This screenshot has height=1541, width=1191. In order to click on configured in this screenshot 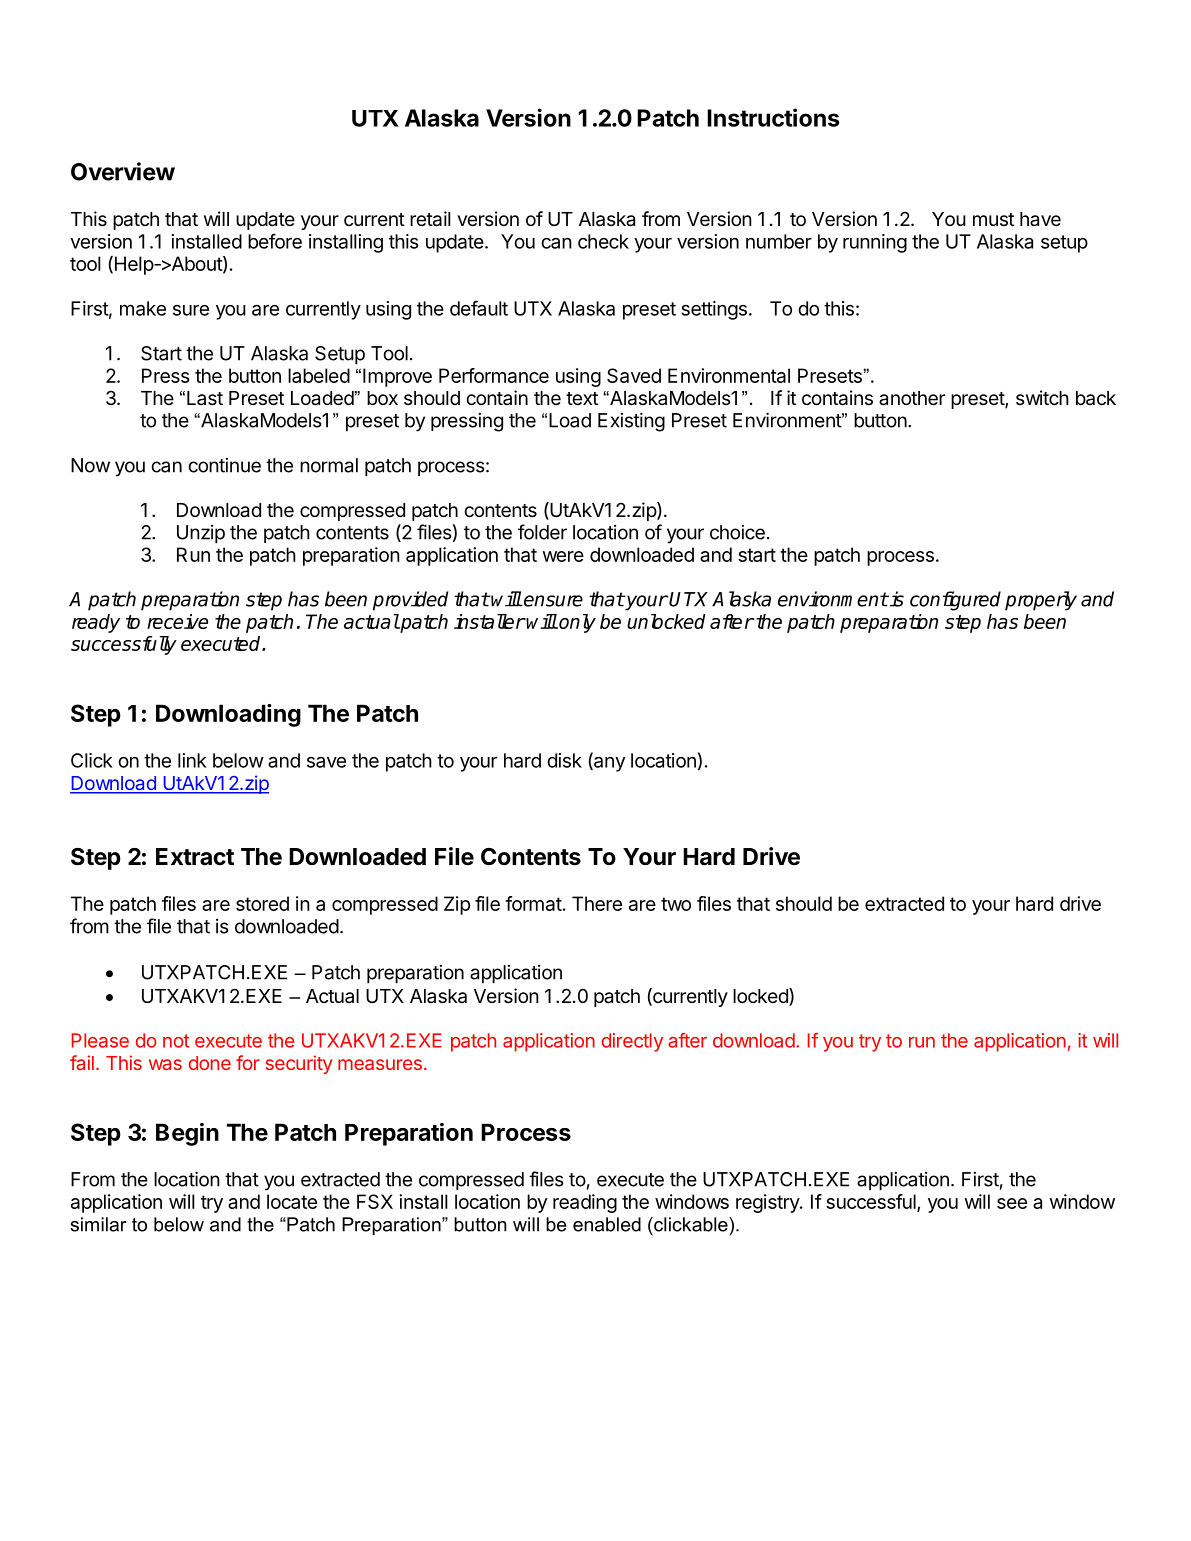, I will do `click(955, 601)`.
